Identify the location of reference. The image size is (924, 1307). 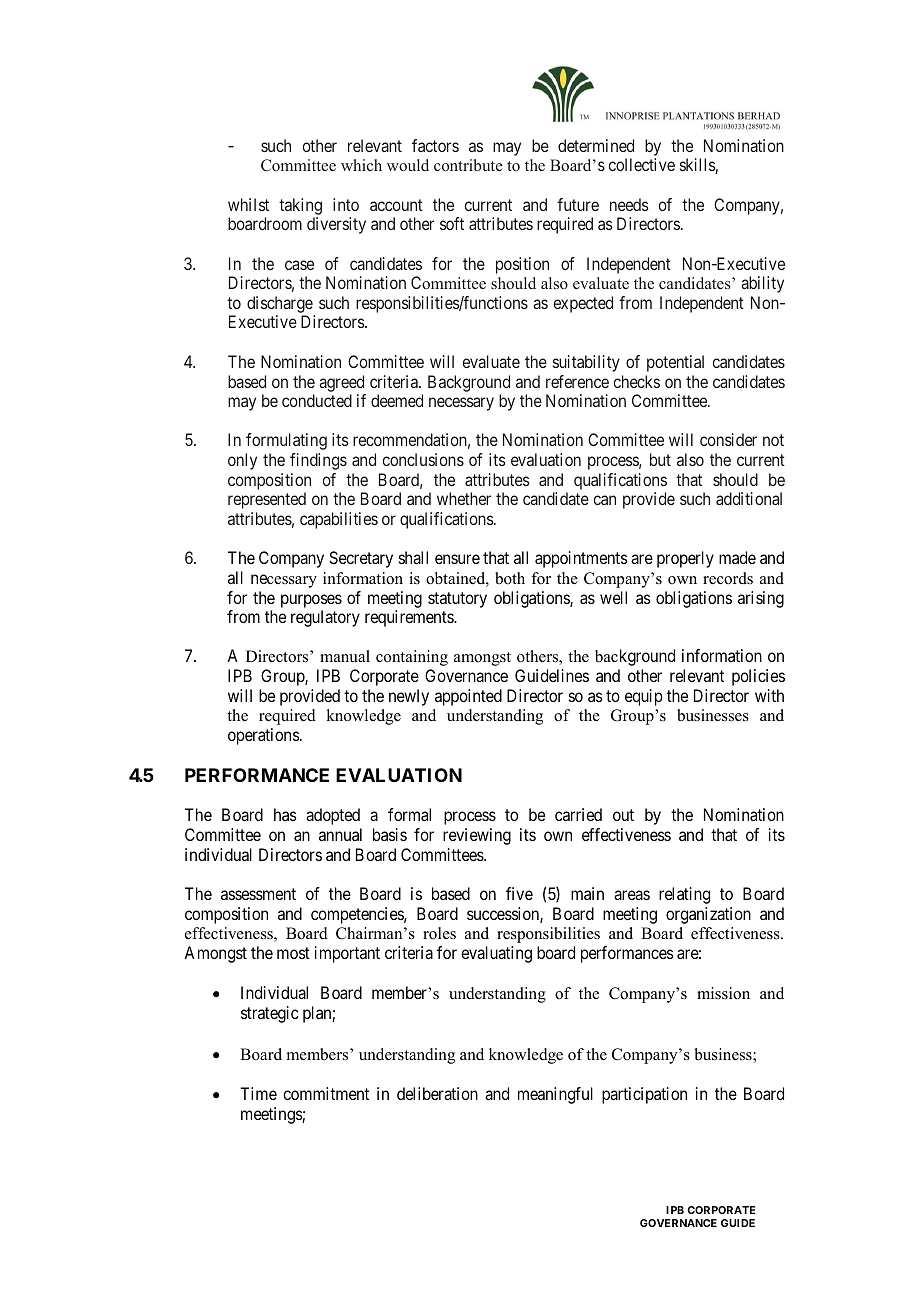
(577, 381).
